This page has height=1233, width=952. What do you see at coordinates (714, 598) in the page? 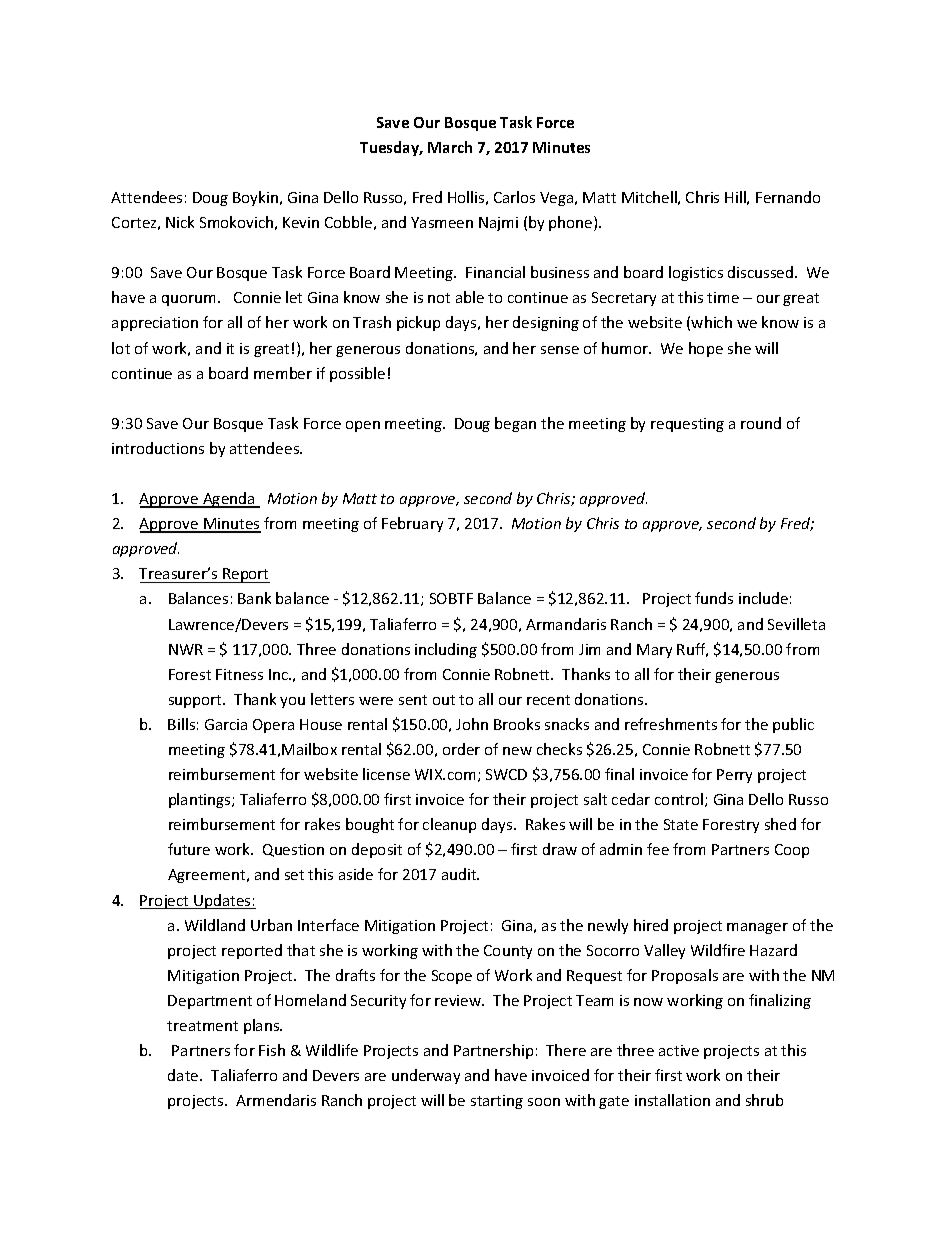
I see `funds` at bounding box center [714, 598].
